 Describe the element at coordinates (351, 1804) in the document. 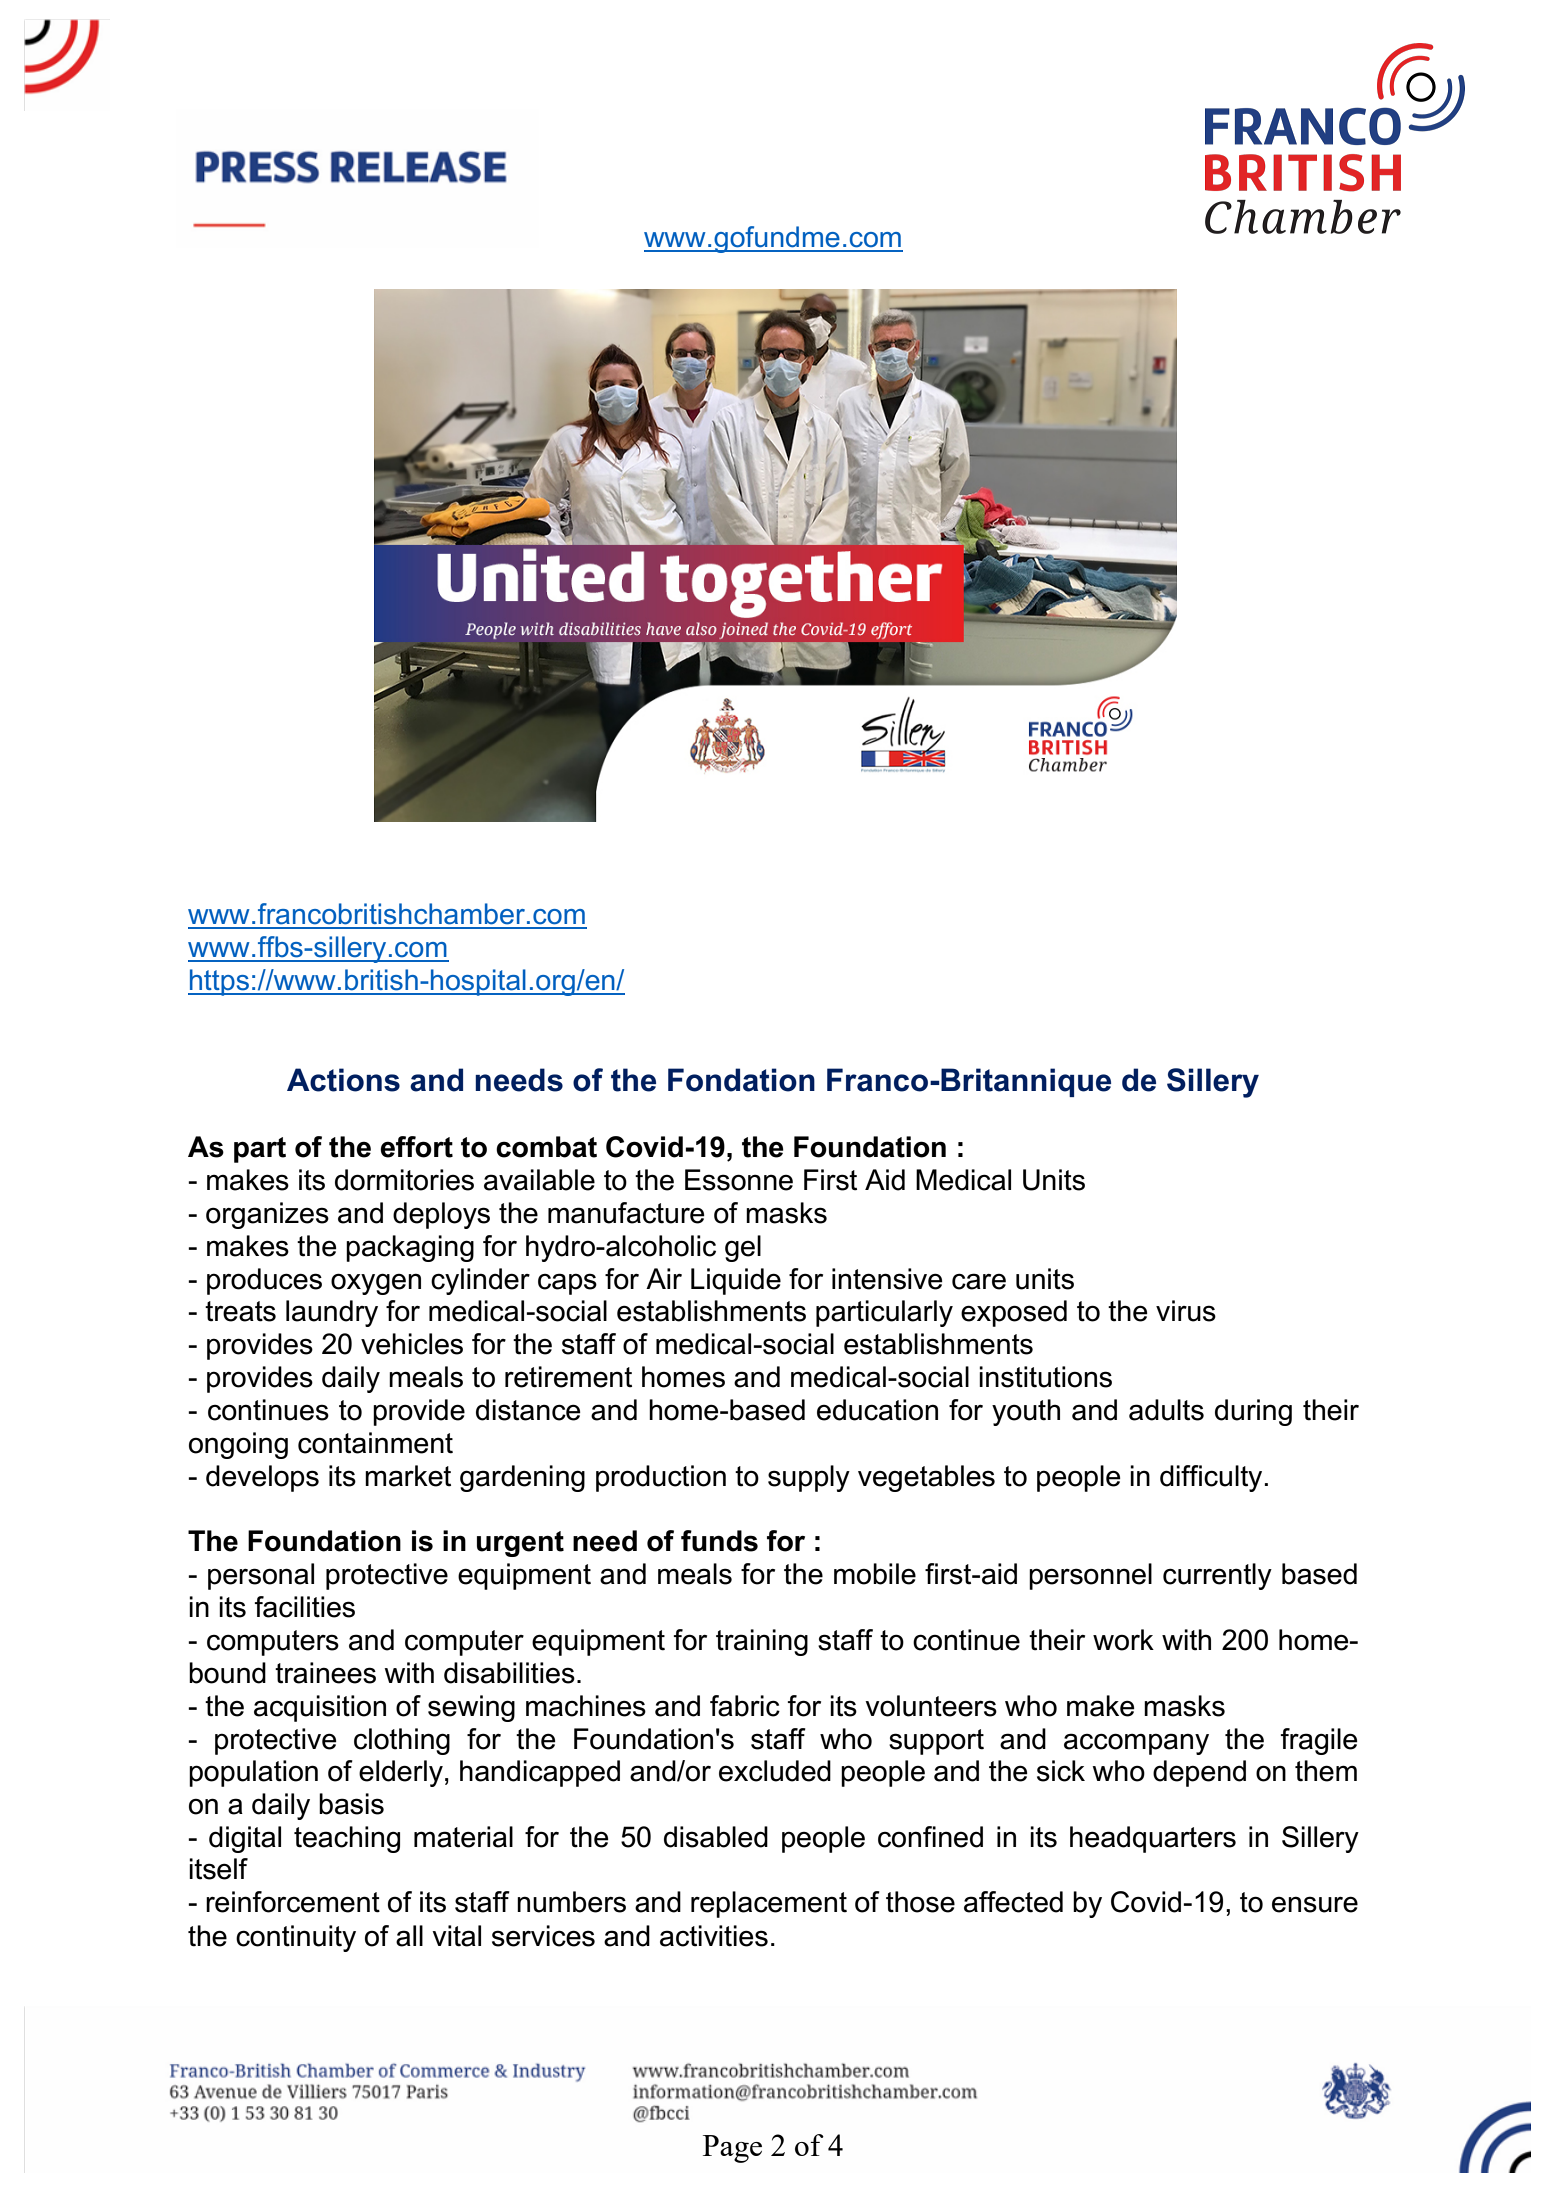

I see `basis` at that location.
